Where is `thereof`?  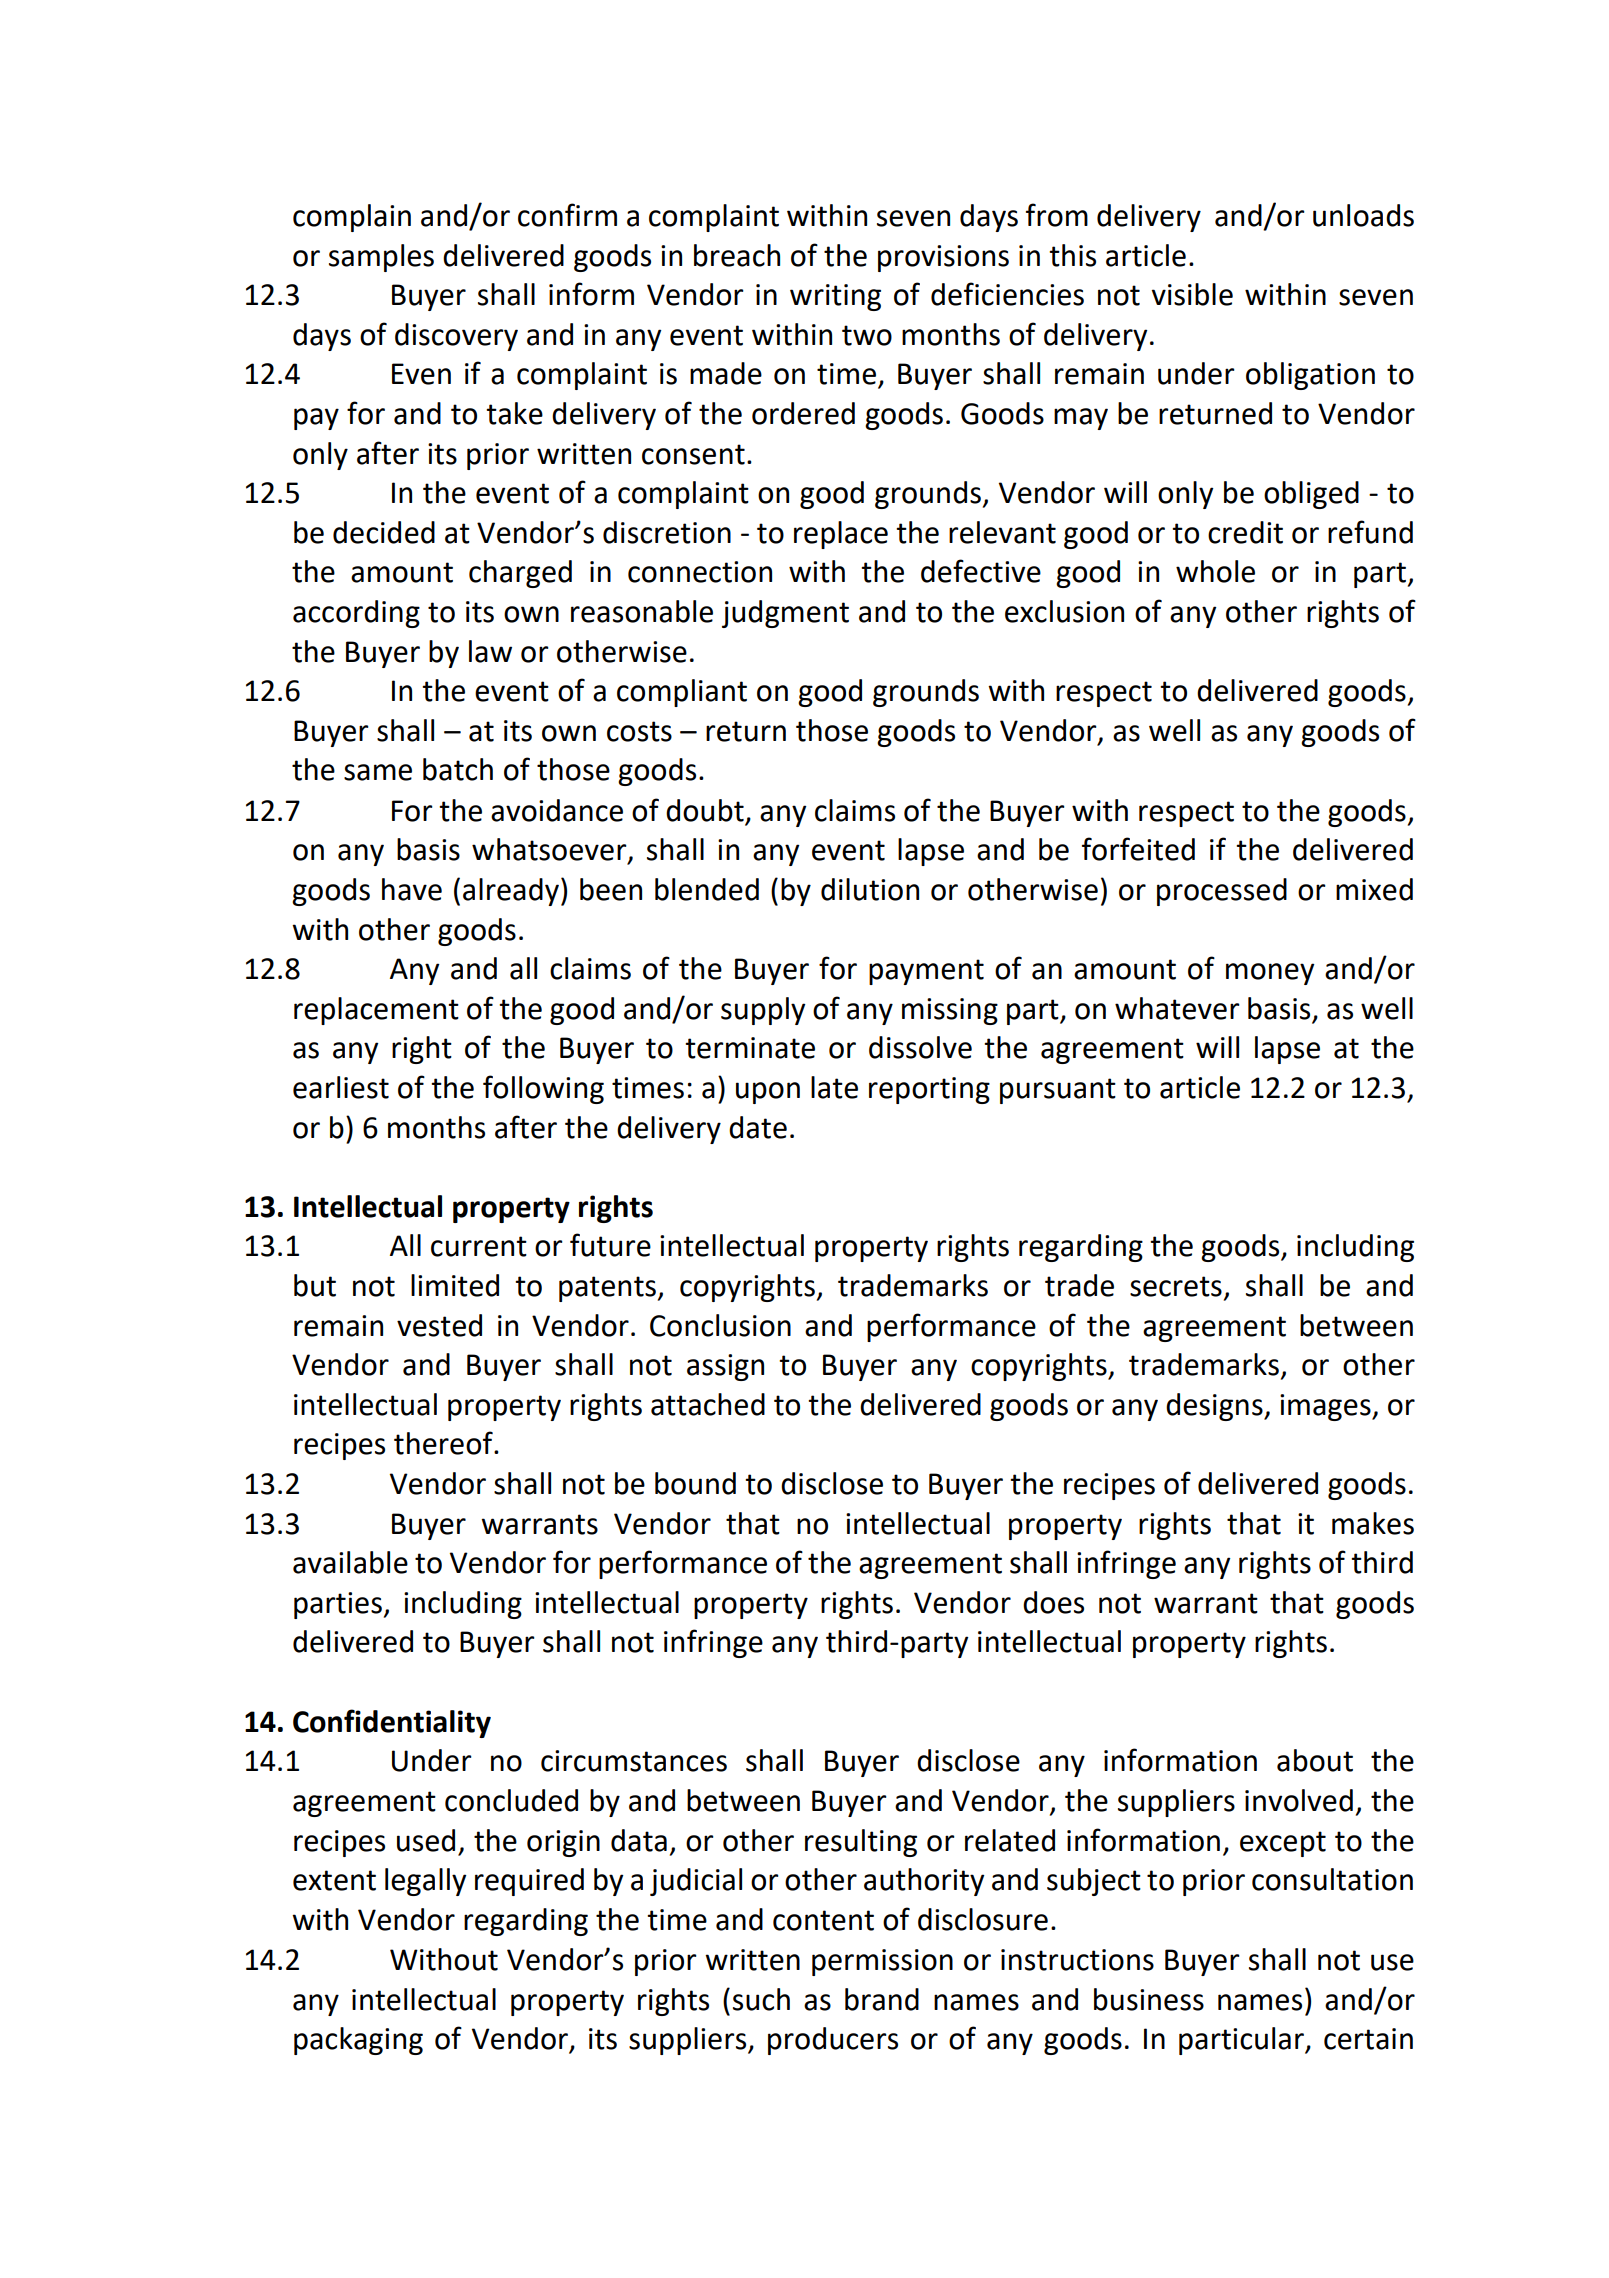 thereof is located at coordinates (444, 1443).
